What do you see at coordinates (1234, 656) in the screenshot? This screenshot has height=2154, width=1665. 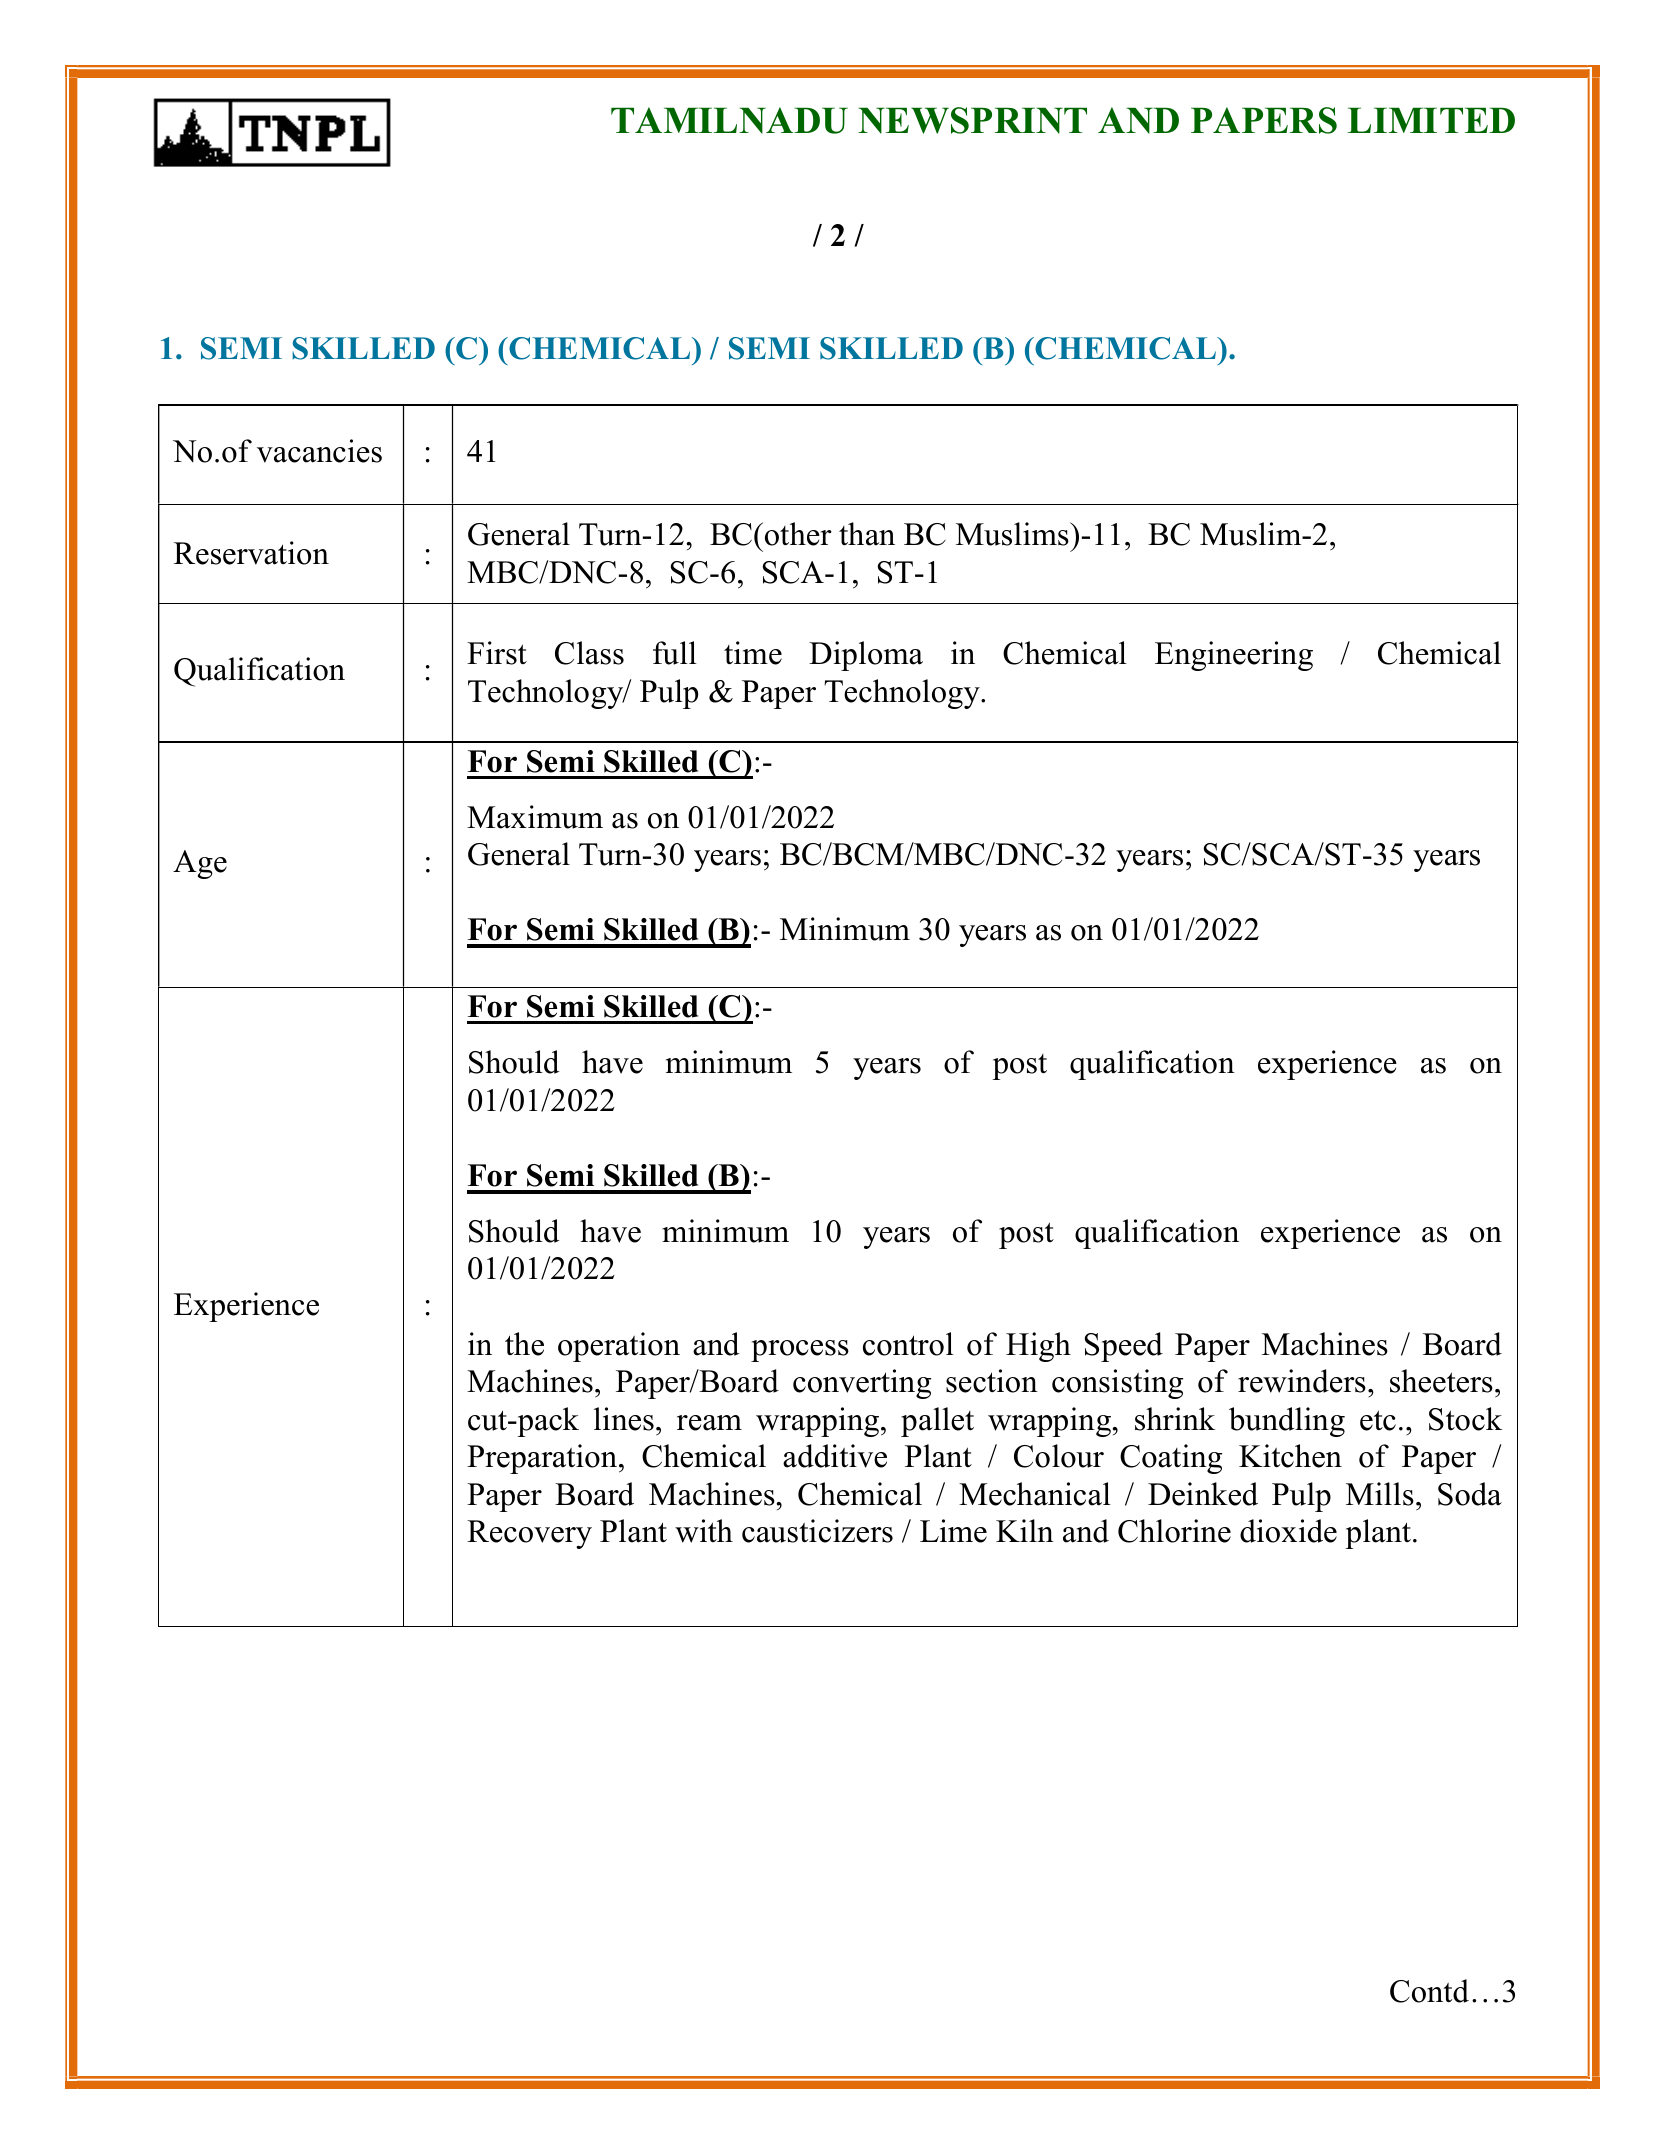 I see `Engineering` at bounding box center [1234, 656].
